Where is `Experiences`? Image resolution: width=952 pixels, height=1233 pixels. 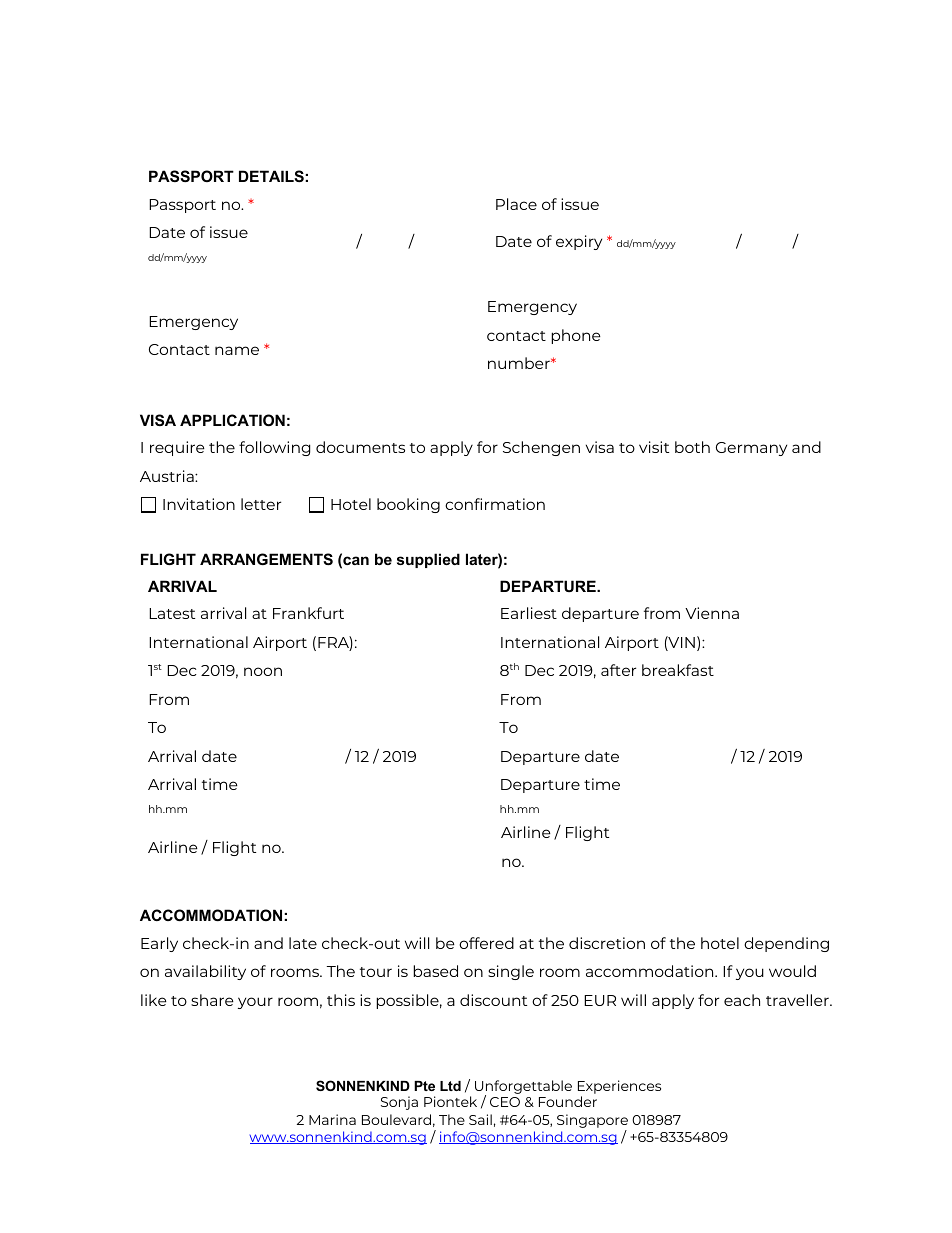
Experiences is located at coordinates (619, 1087).
